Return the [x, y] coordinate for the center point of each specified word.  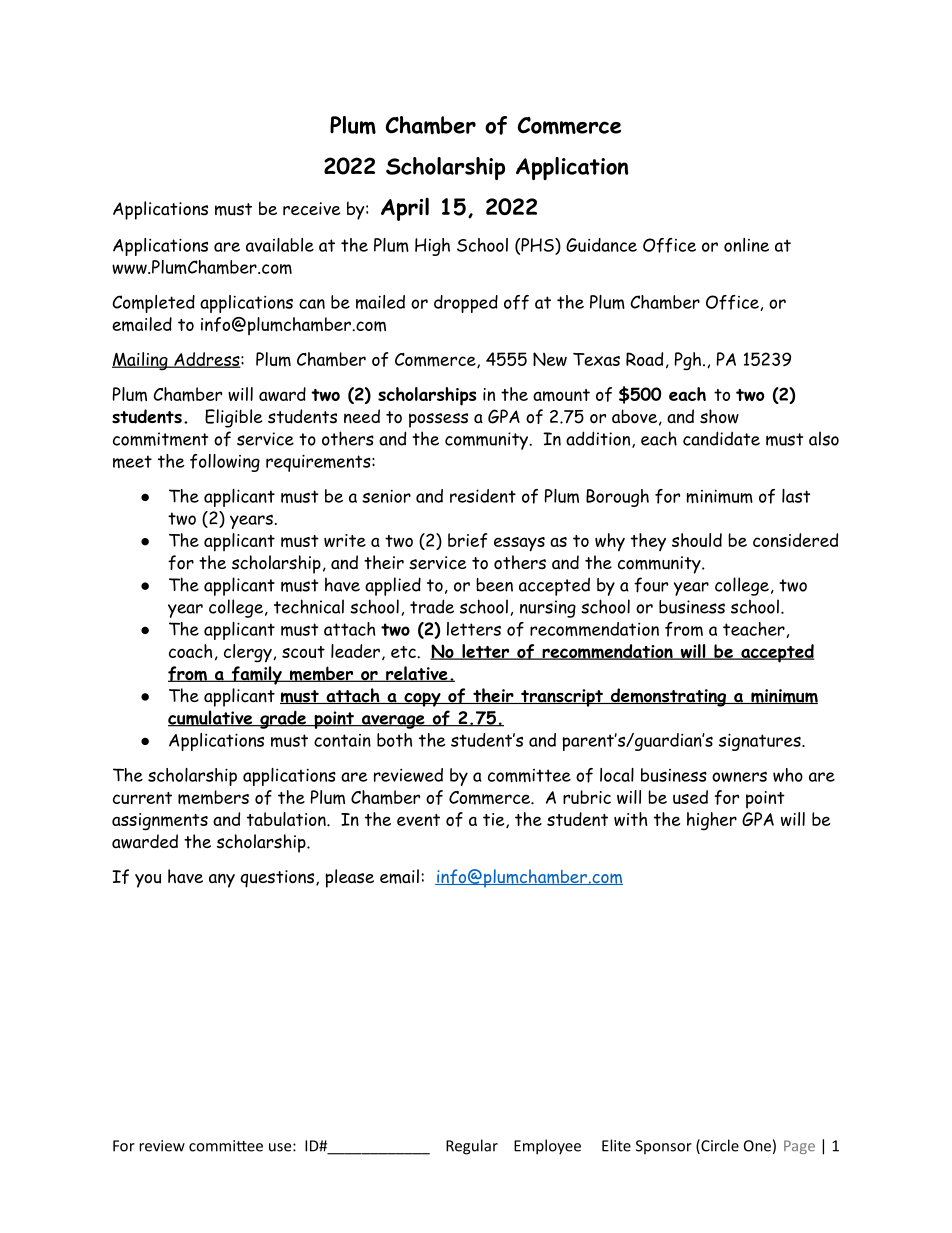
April [405, 209]
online [746, 245]
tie [495, 820]
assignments [160, 822]
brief [467, 540]
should [697, 540]
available [280, 245]
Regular [472, 1147]
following [225, 463]
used [690, 797]
